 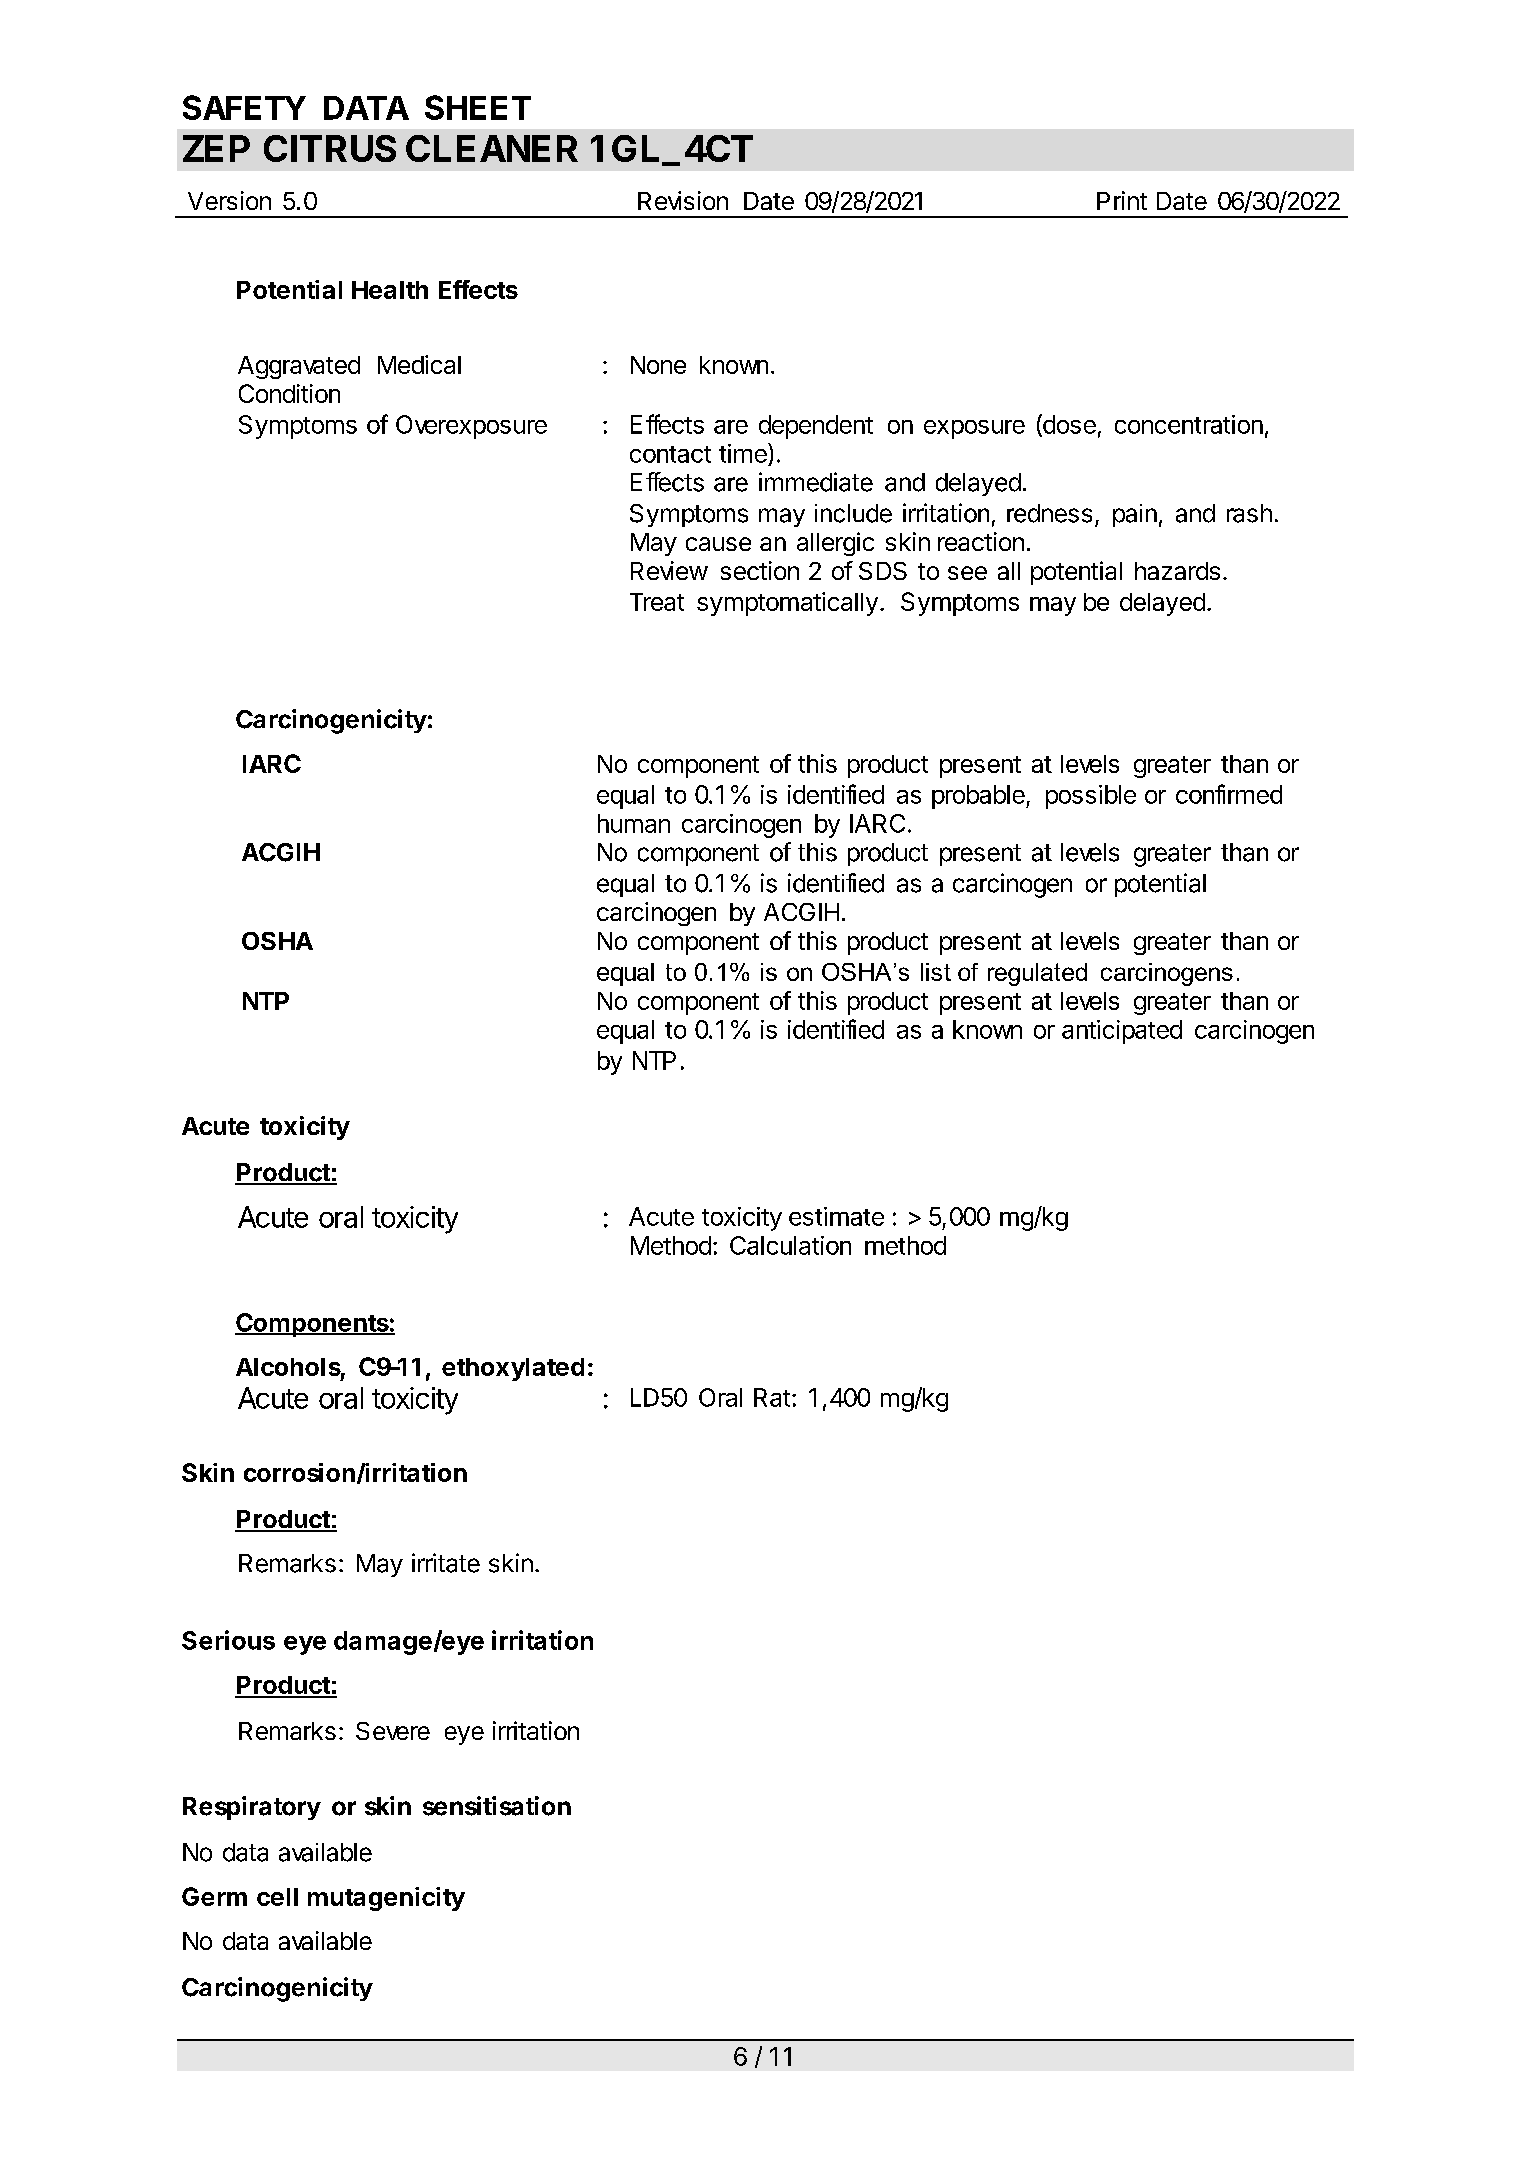 I want to click on Calculation, so click(x=790, y=1245).
